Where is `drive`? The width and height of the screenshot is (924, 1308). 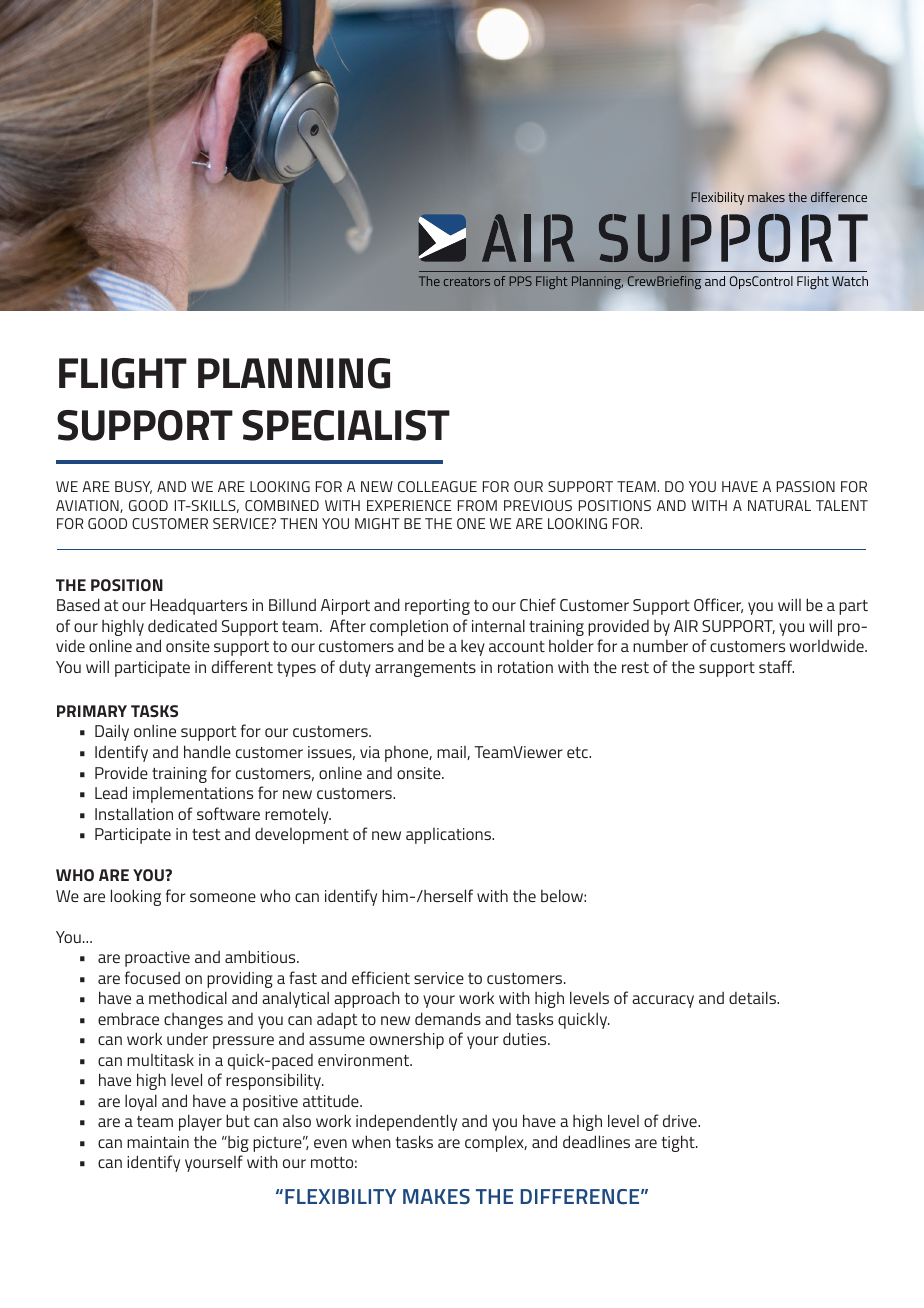 drive is located at coordinates (681, 1121).
